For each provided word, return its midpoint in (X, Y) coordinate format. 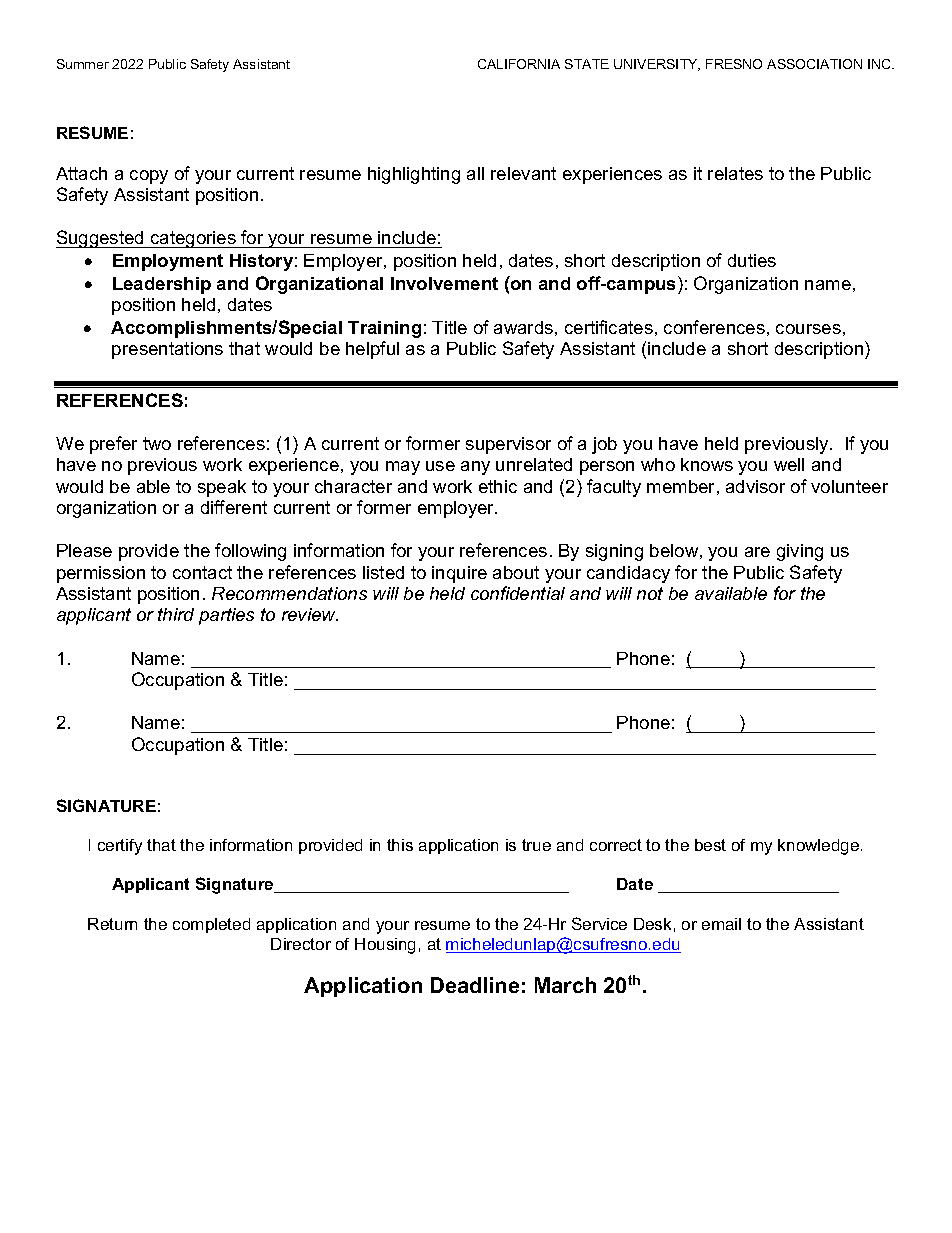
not (650, 593)
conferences (714, 327)
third (176, 614)
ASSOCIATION (814, 64)
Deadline (475, 985)
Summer (83, 64)
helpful (372, 350)
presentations (167, 350)
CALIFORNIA (519, 64)
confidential (518, 593)
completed (211, 925)
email (721, 924)
